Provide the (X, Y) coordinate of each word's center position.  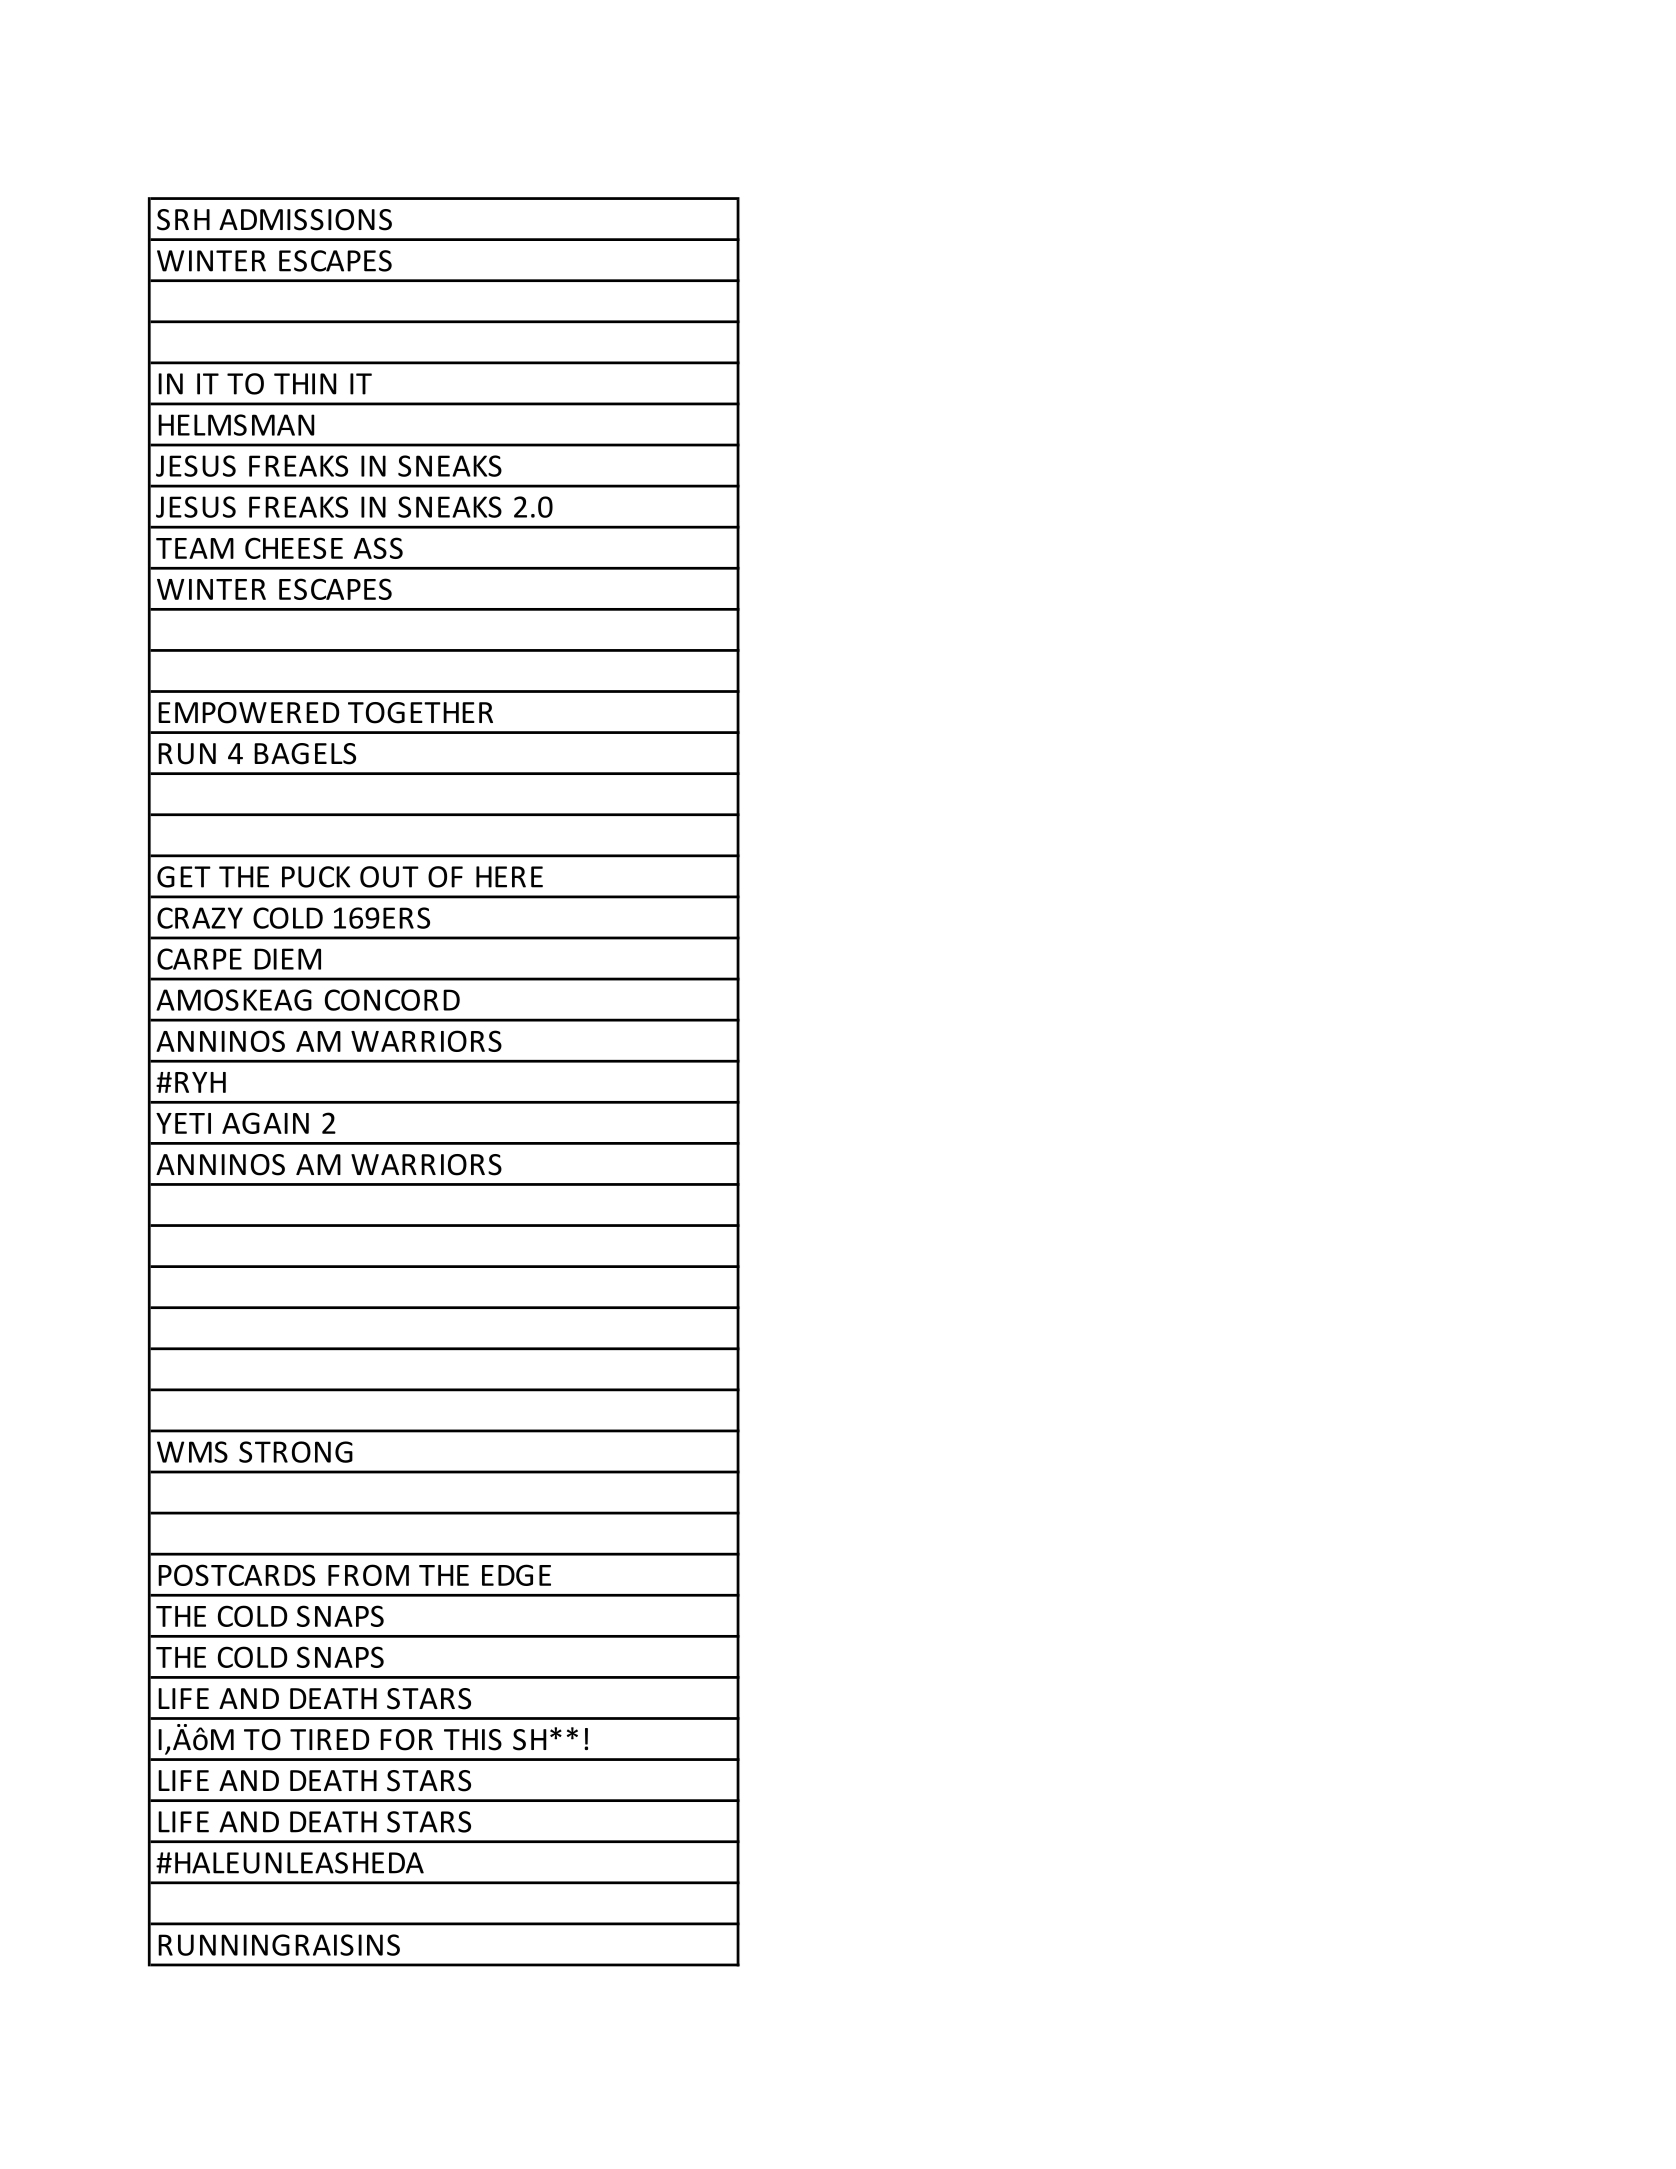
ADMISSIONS (305, 220)
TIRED (330, 1739)
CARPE (199, 959)
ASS (378, 548)
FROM (368, 1575)
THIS (473, 1740)
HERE (509, 877)
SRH (183, 220)
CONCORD (392, 1000)
